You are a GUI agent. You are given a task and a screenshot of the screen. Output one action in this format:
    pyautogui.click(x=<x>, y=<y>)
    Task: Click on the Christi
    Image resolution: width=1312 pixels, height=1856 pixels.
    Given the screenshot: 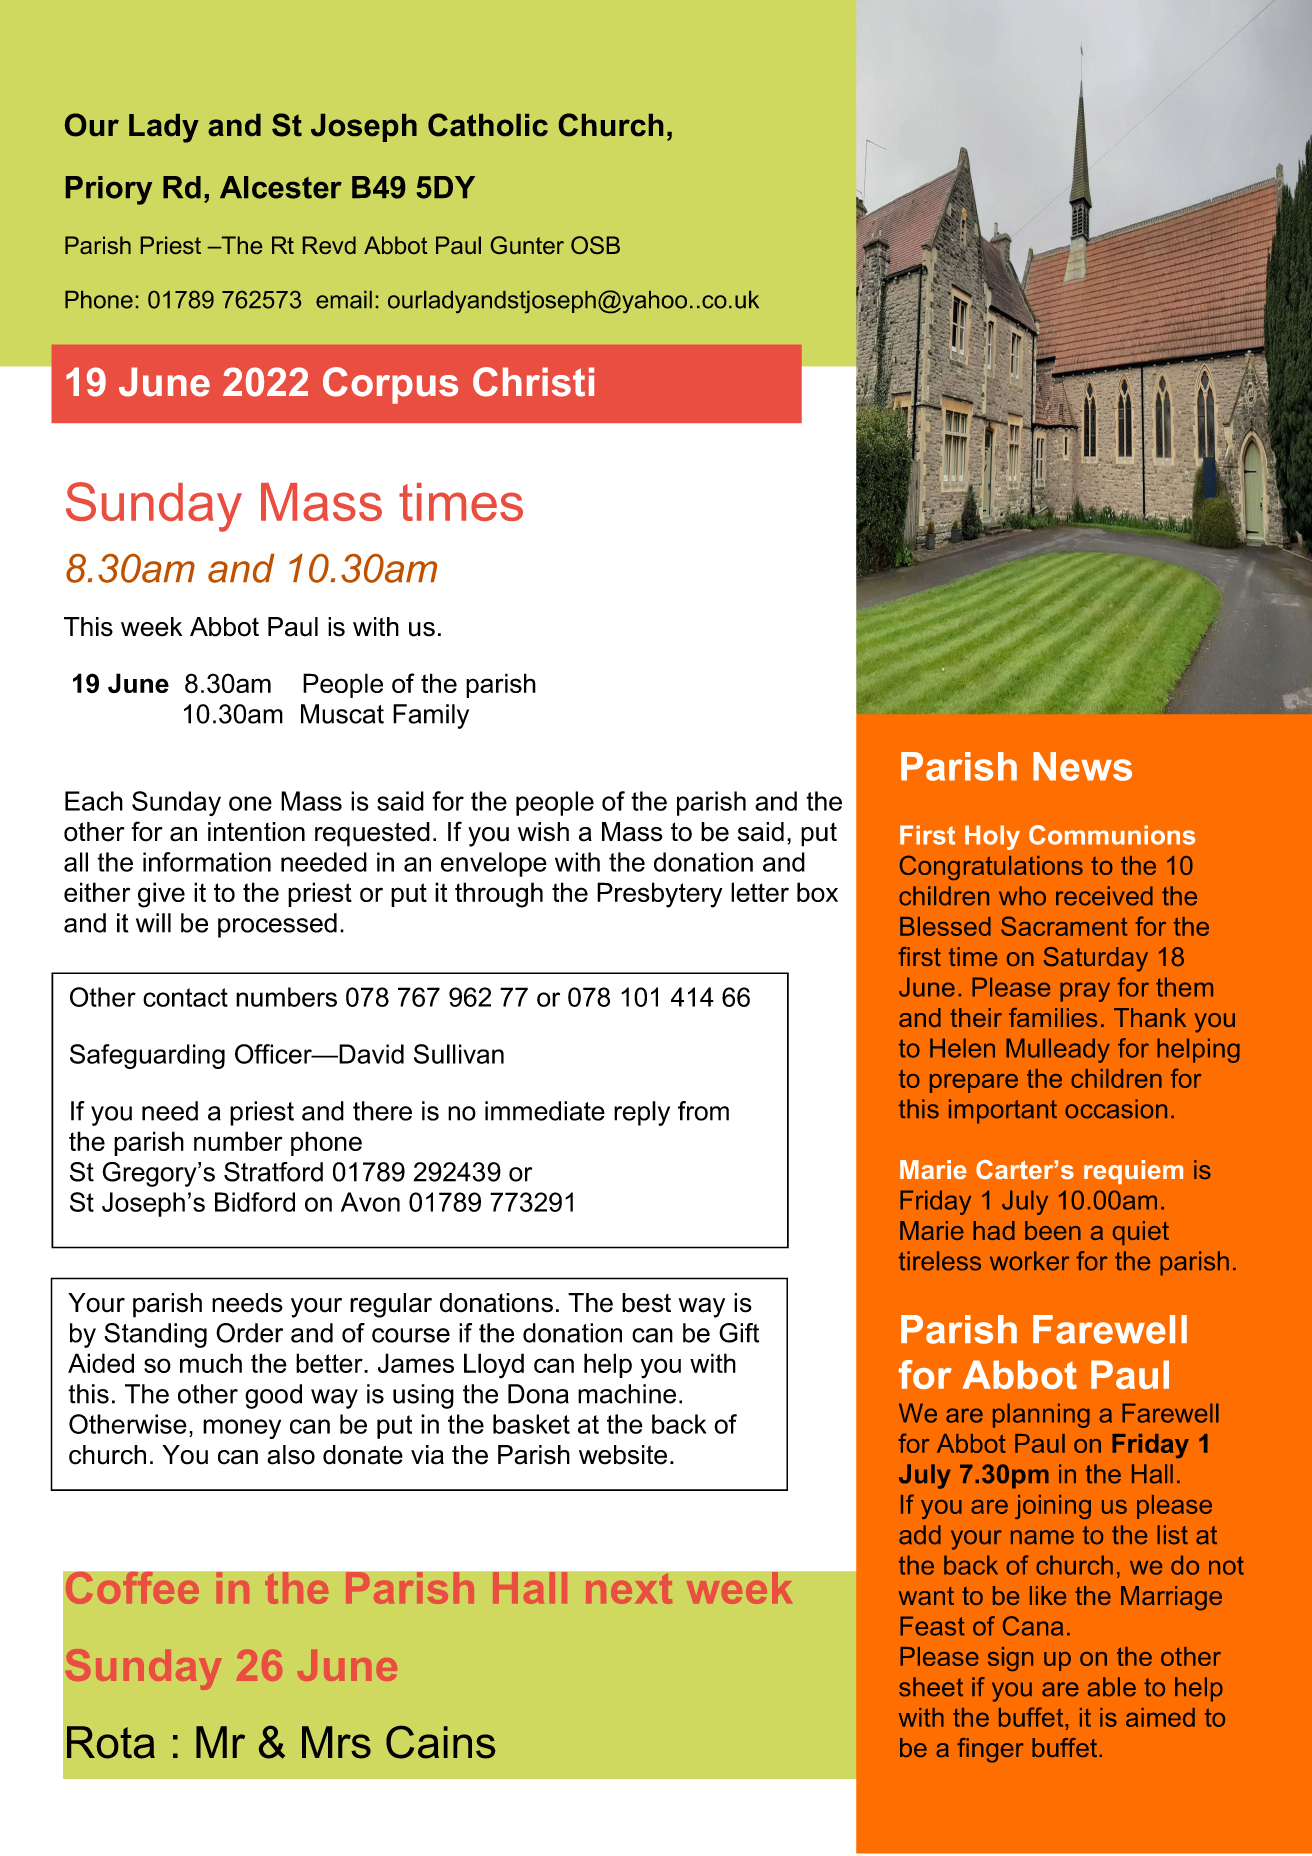 What is the action you would take?
    pyautogui.click(x=533, y=382)
